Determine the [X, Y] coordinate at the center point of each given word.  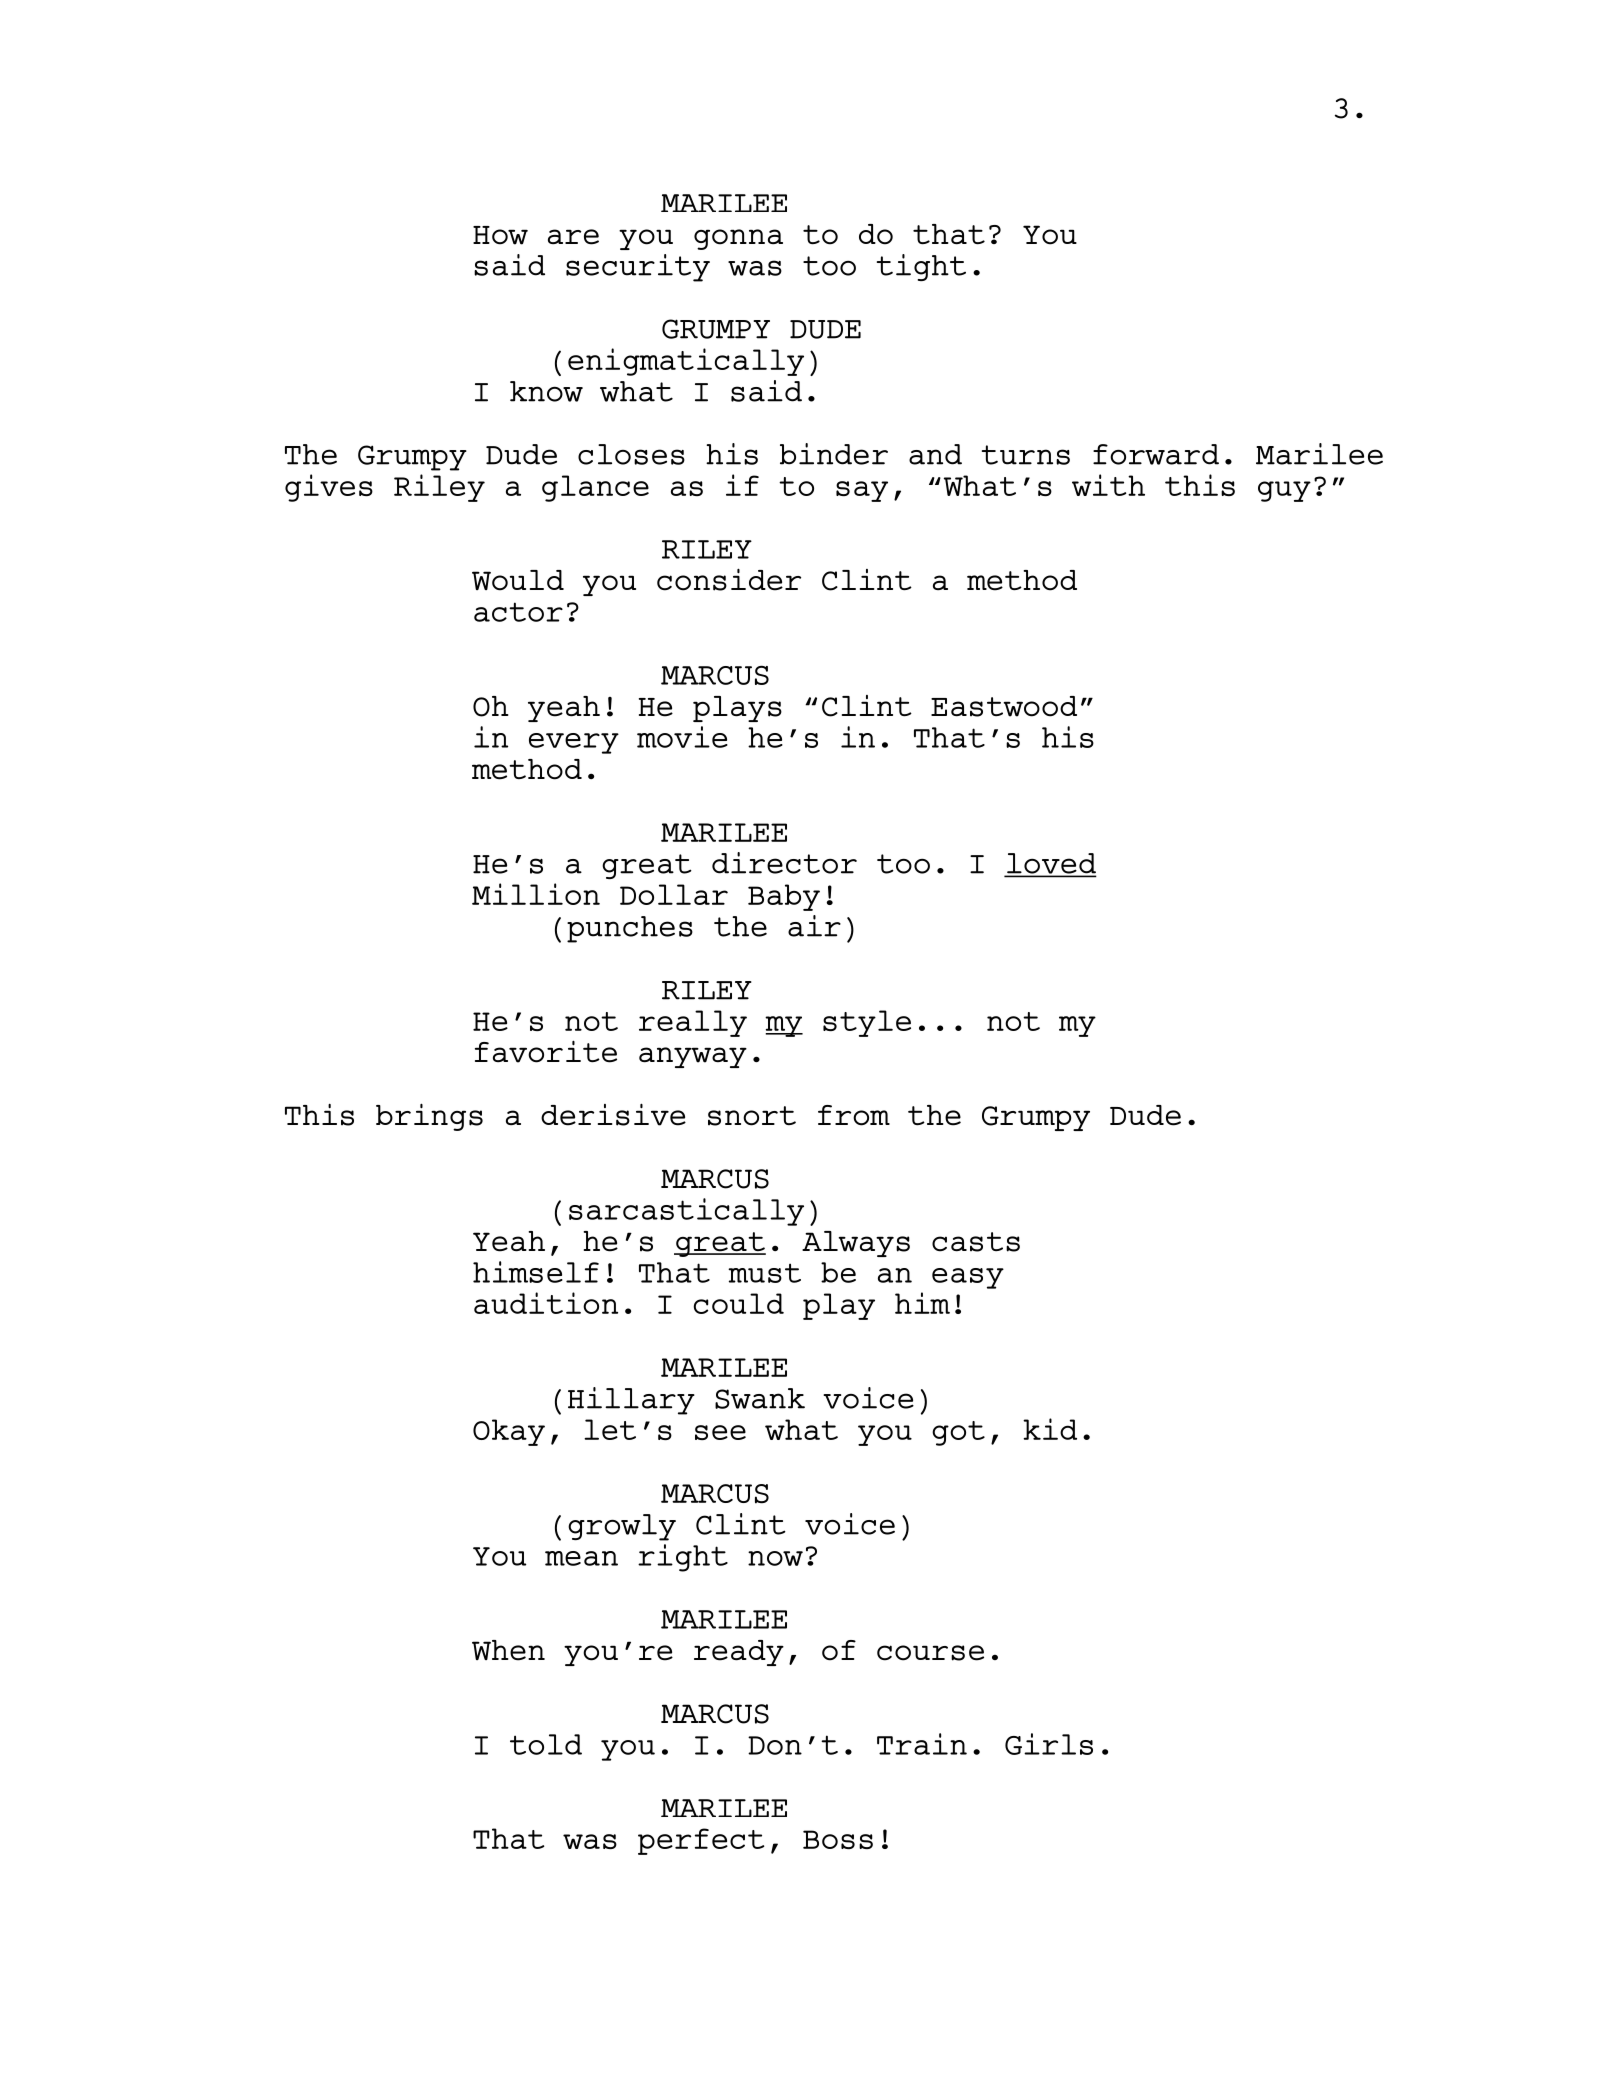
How [500, 235]
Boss [838, 1839]
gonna [738, 239]
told [546, 1744]
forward [1156, 454]
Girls [1049, 1744]
